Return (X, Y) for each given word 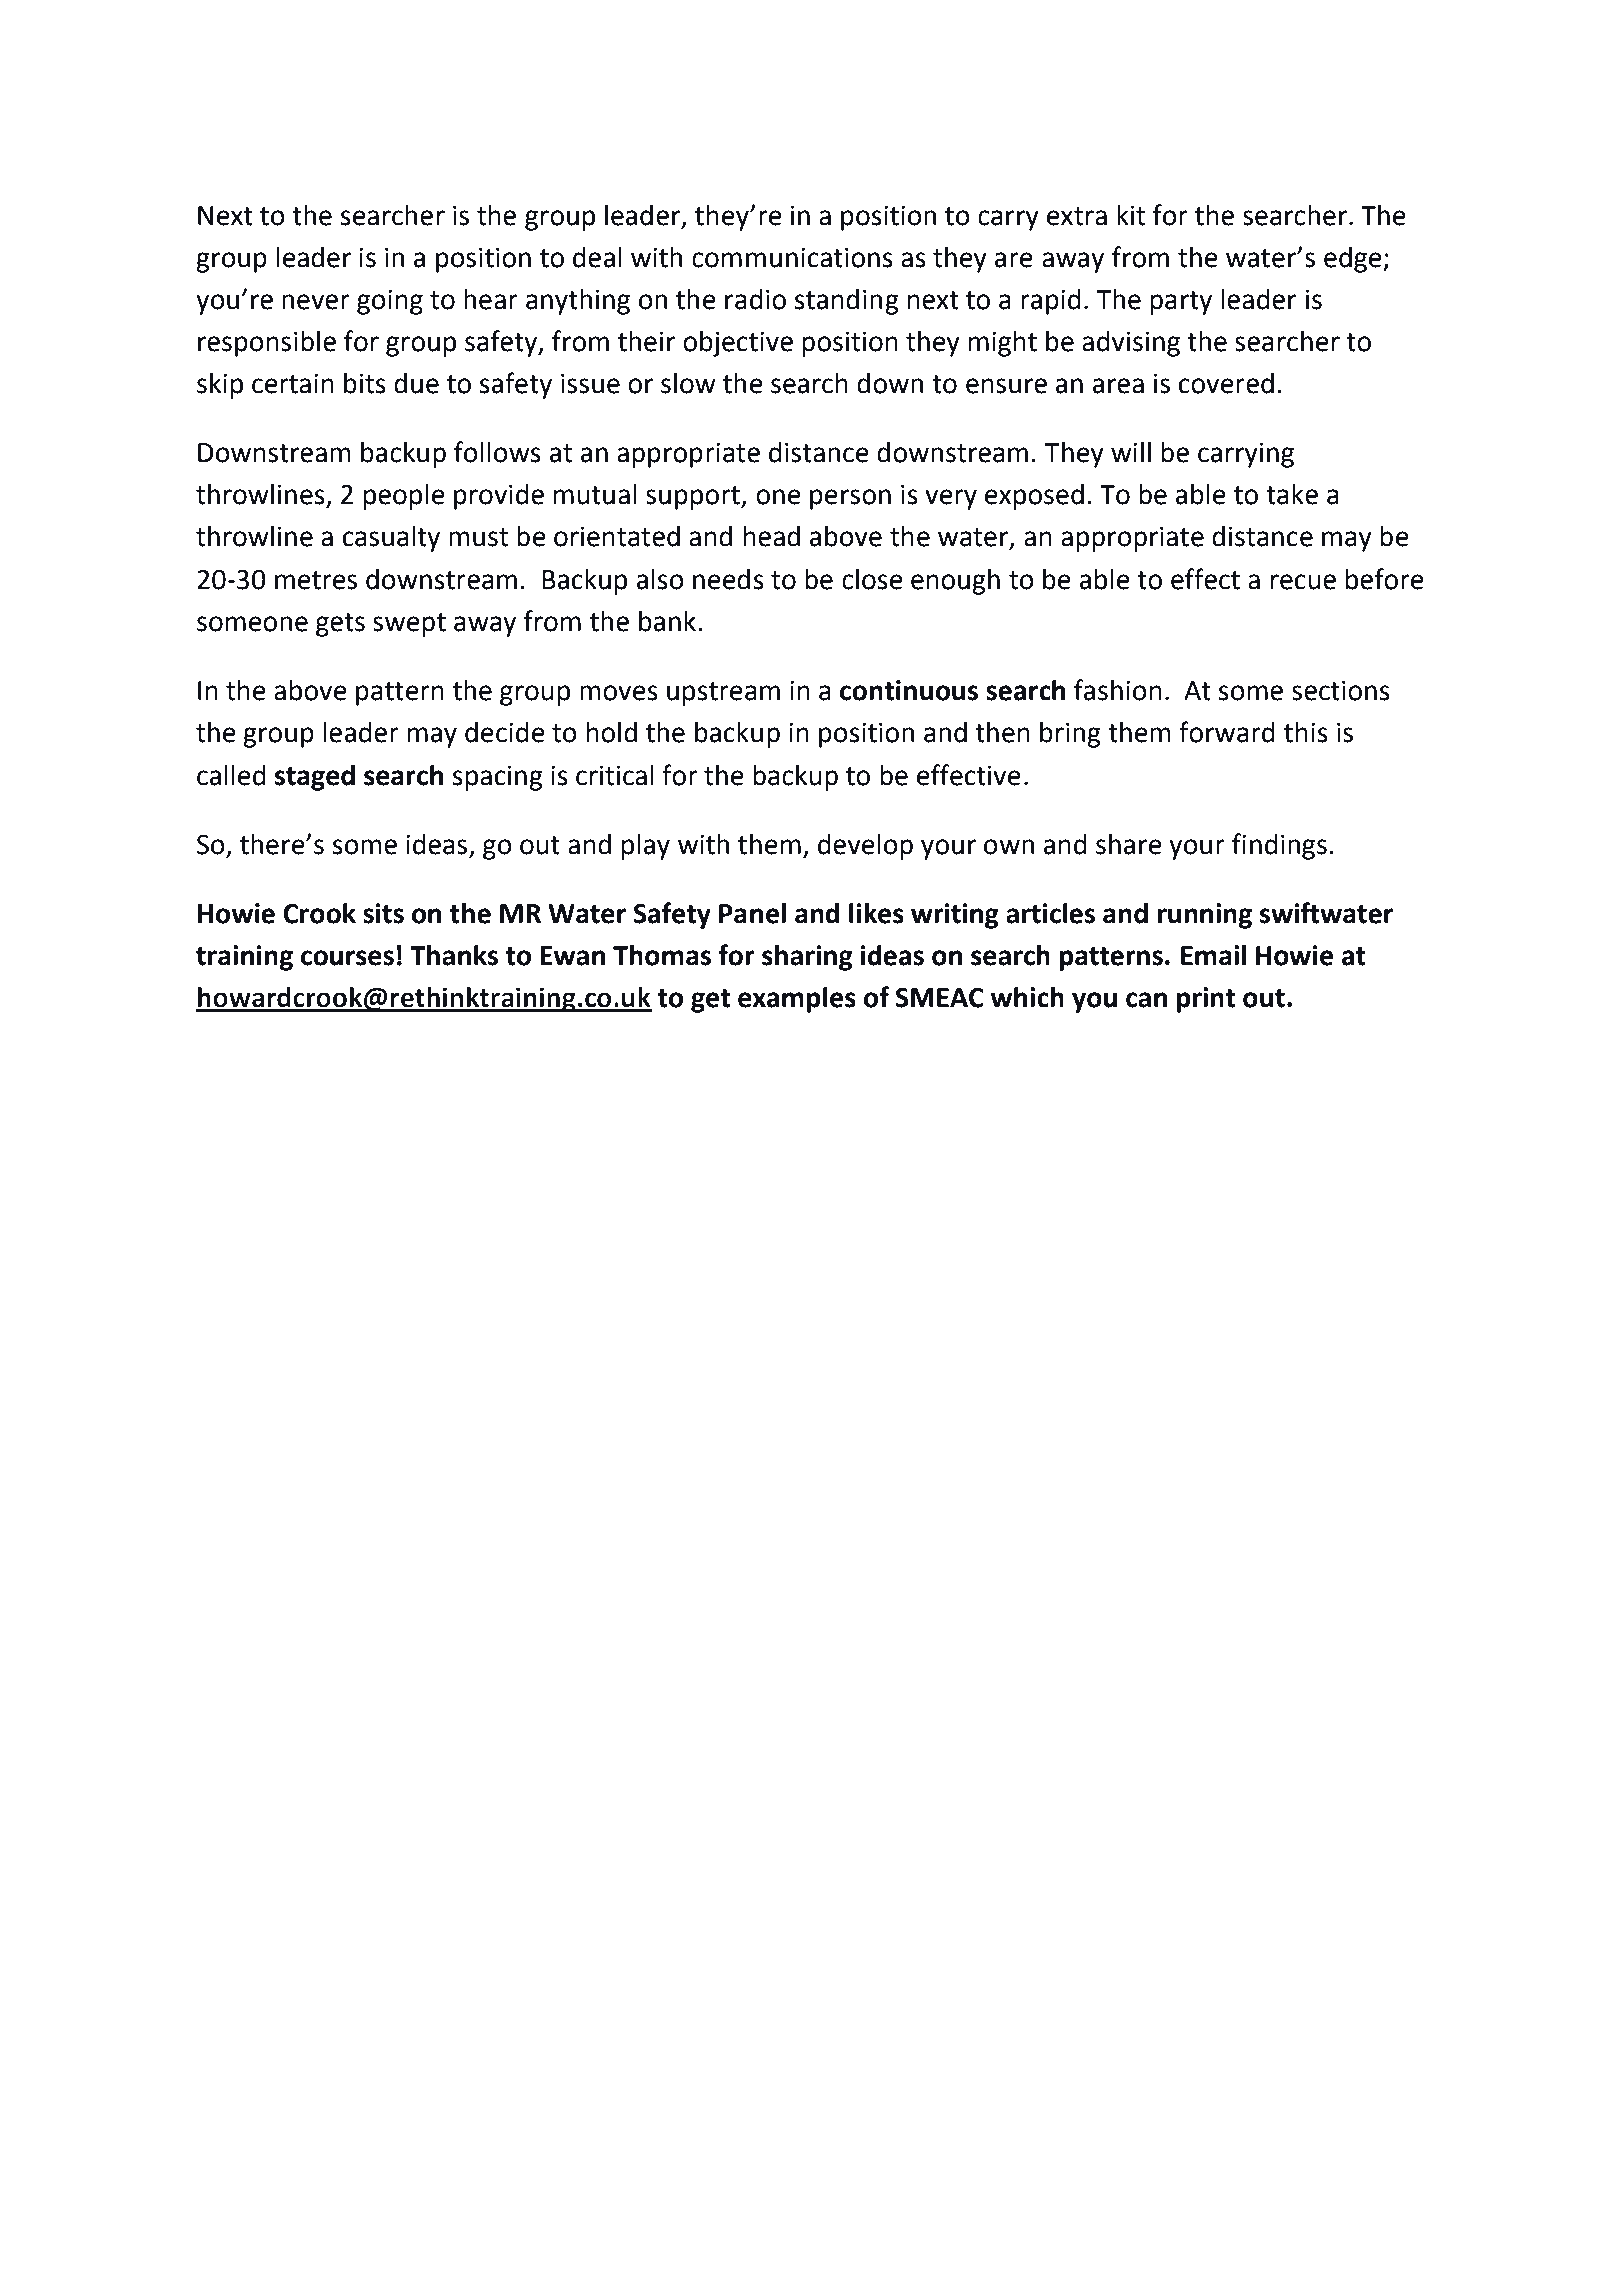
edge (1354, 260)
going (390, 302)
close (872, 579)
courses (347, 958)
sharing (807, 958)
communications (792, 258)
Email (1213, 955)
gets (340, 625)
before (1384, 579)
